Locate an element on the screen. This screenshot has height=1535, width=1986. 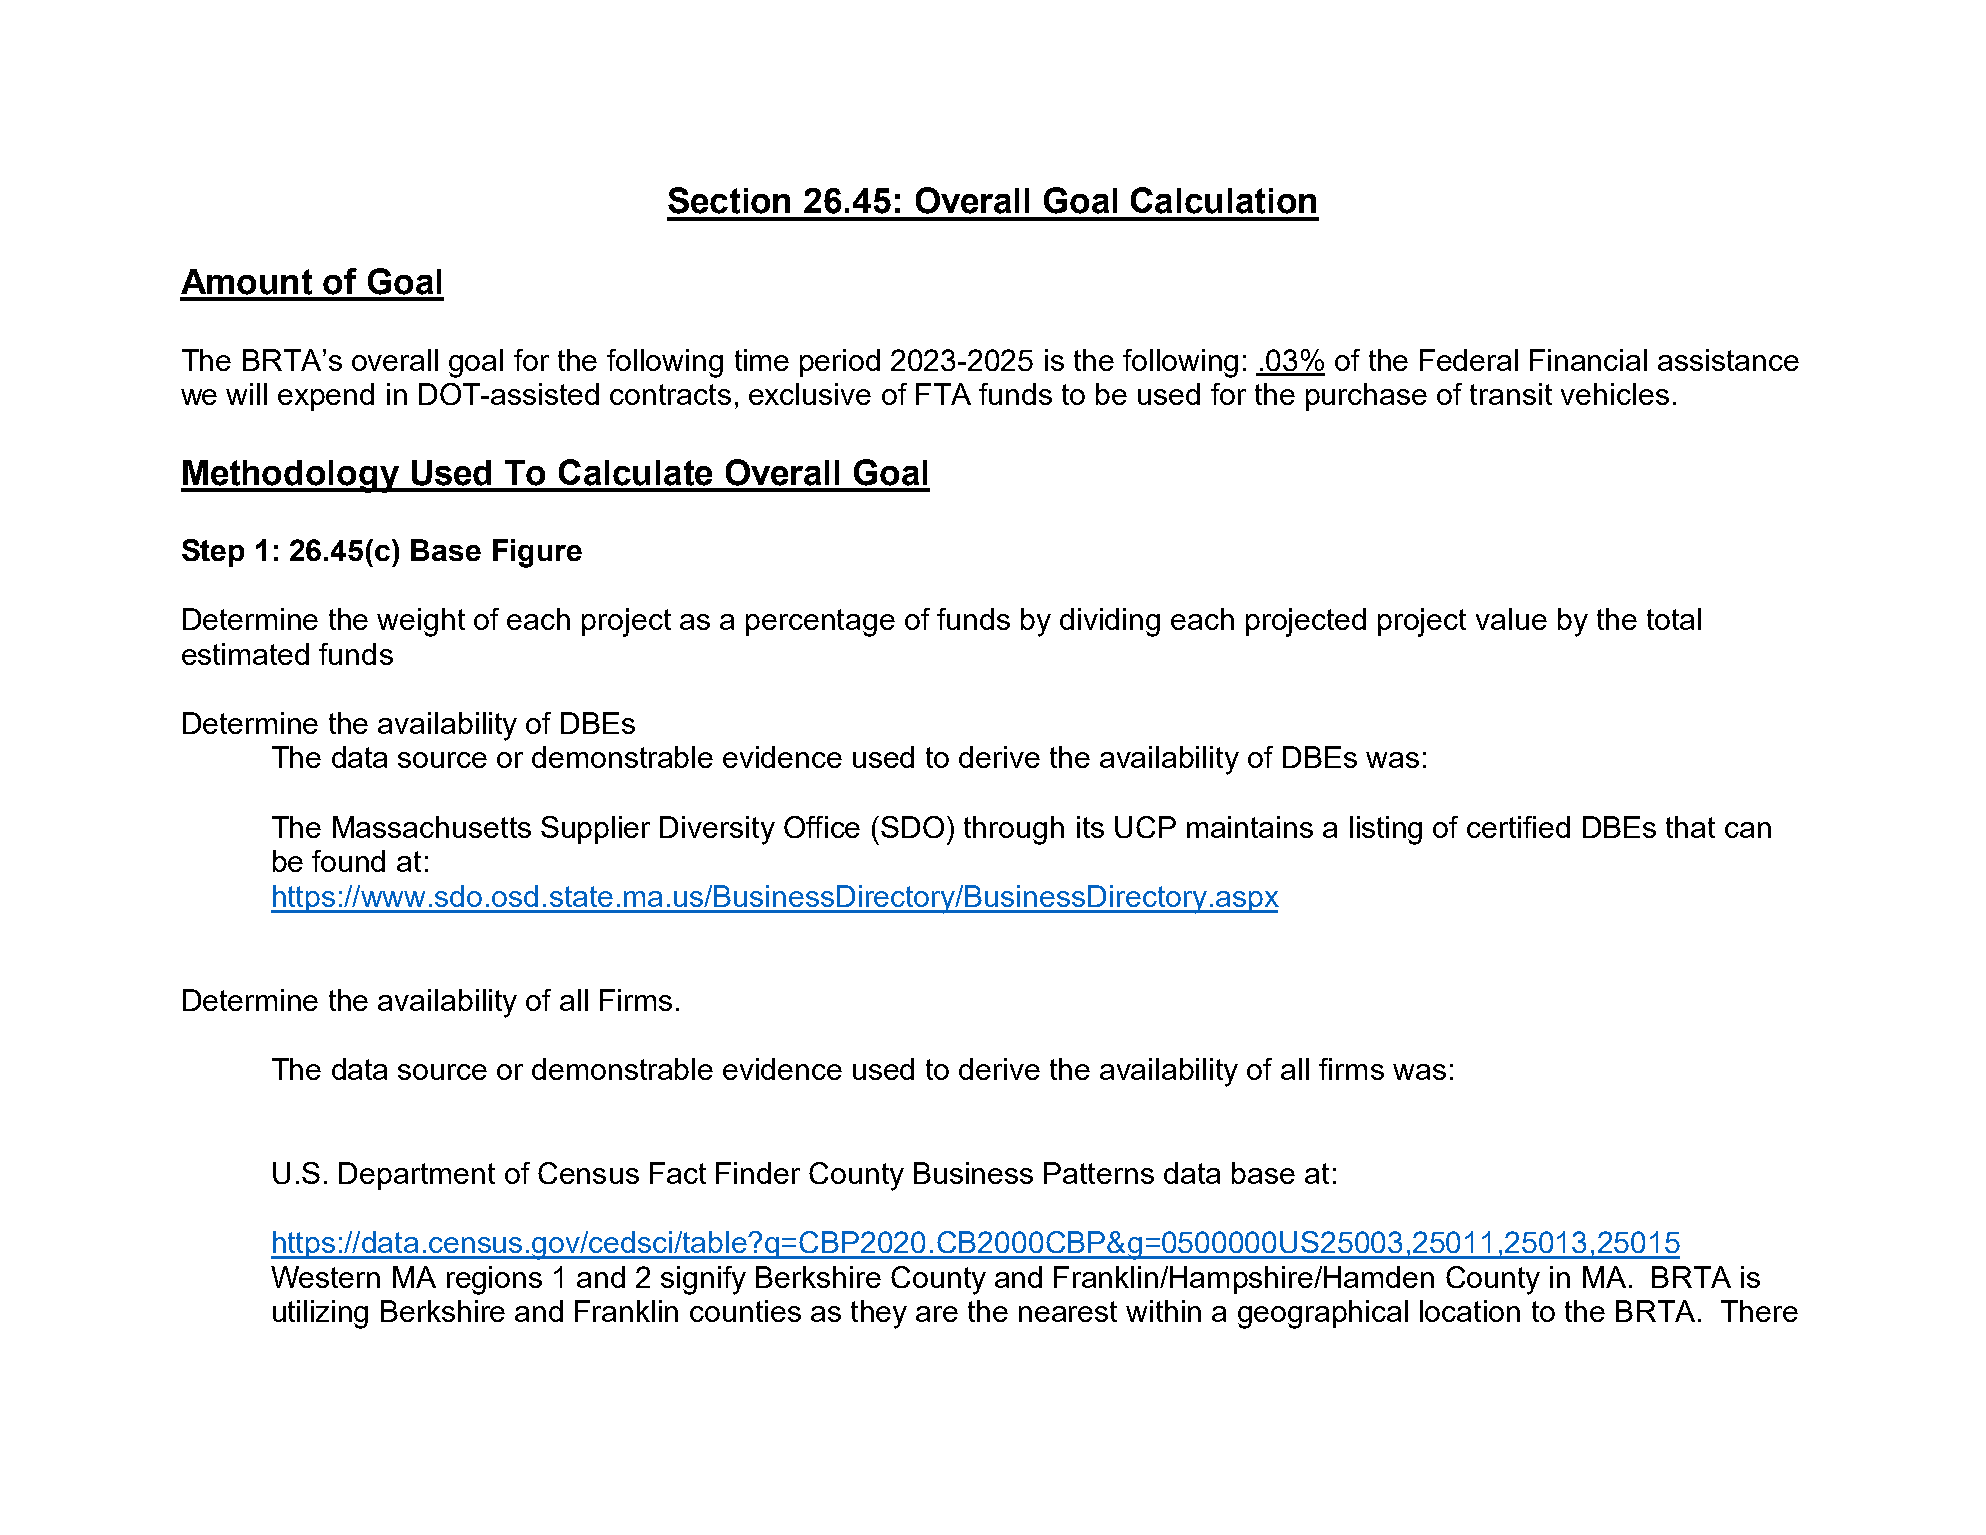
through is located at coordinates (1014, 830).
